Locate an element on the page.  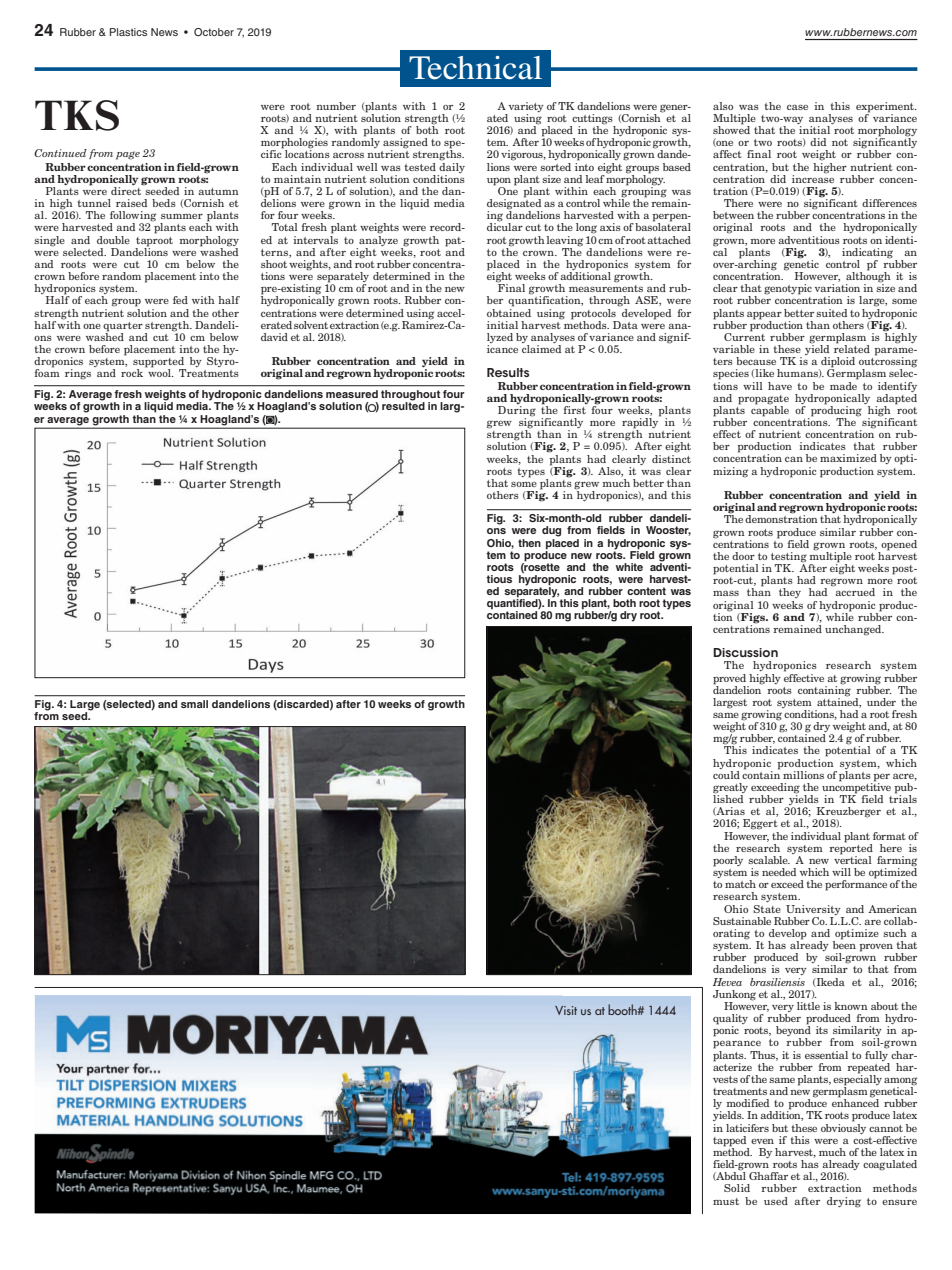
diploid is located at coordinates (837, 363).
